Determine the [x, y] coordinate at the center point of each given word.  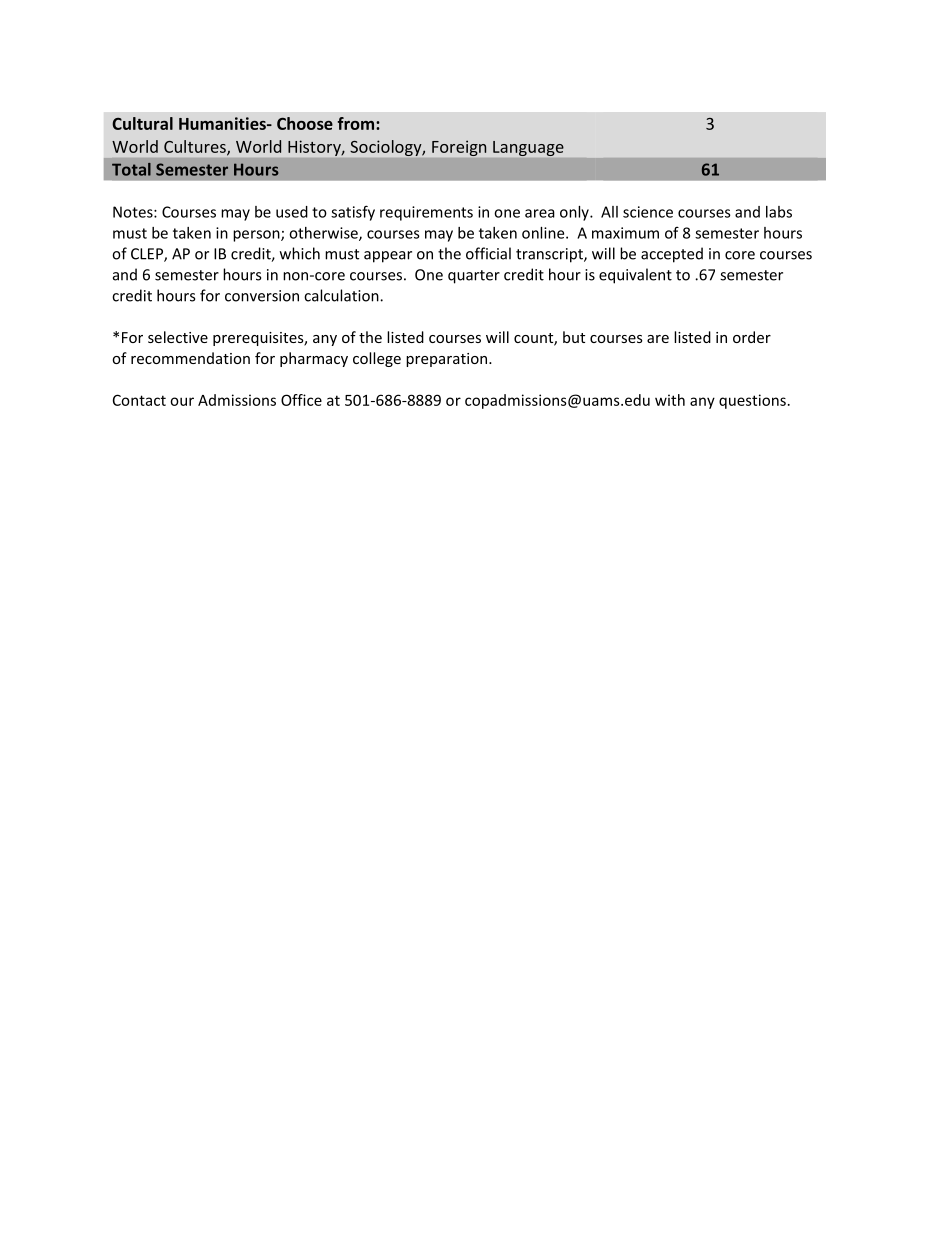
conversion [262, 296]
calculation [342, 295]
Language [528, 148]
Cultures [196, 147]
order [752, 337]
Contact [139, 400]
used [292, 212]
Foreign [459, 148]
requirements [426, 213]
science [648, 212]
